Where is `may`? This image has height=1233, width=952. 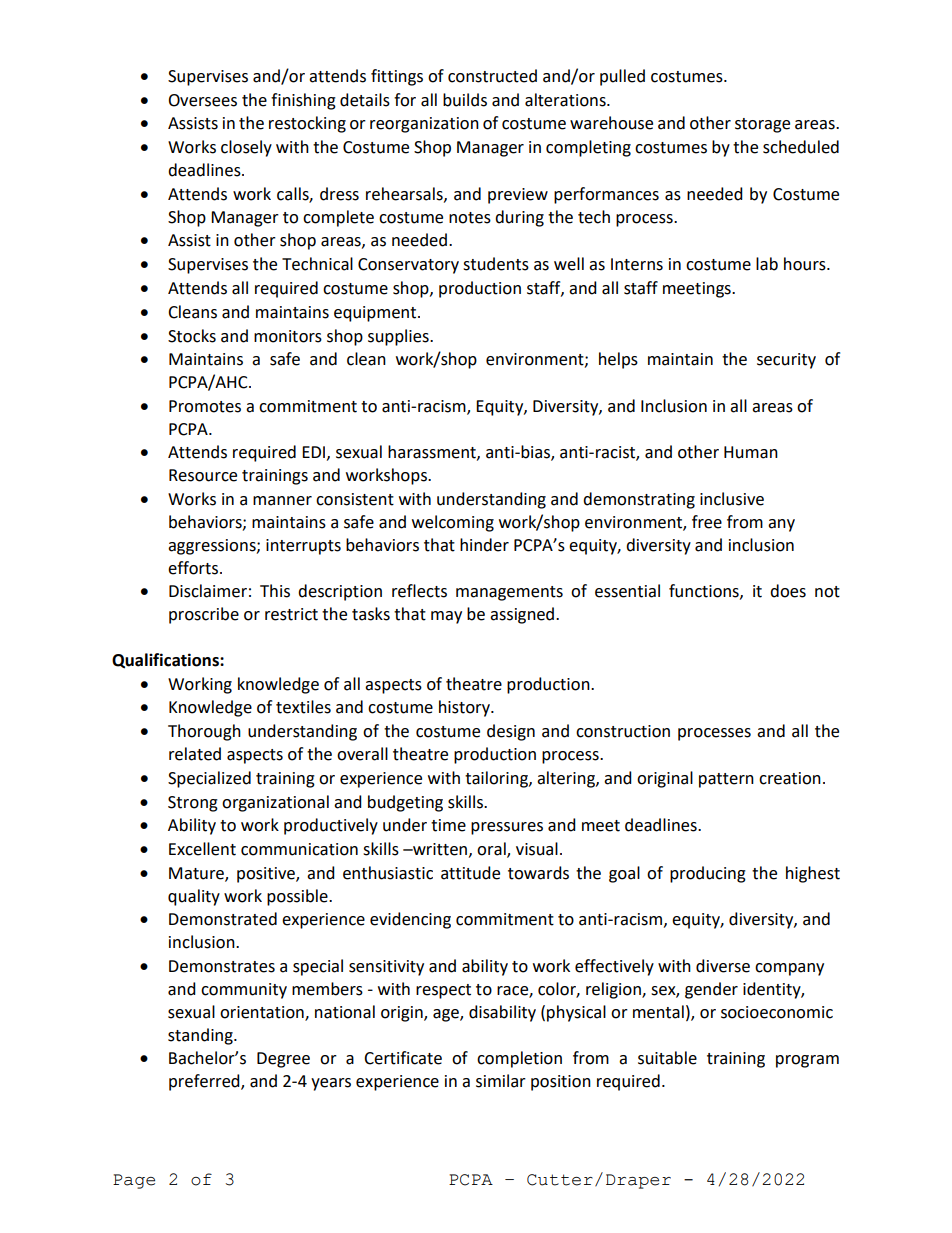
may is located at coordinates (446, 617).
